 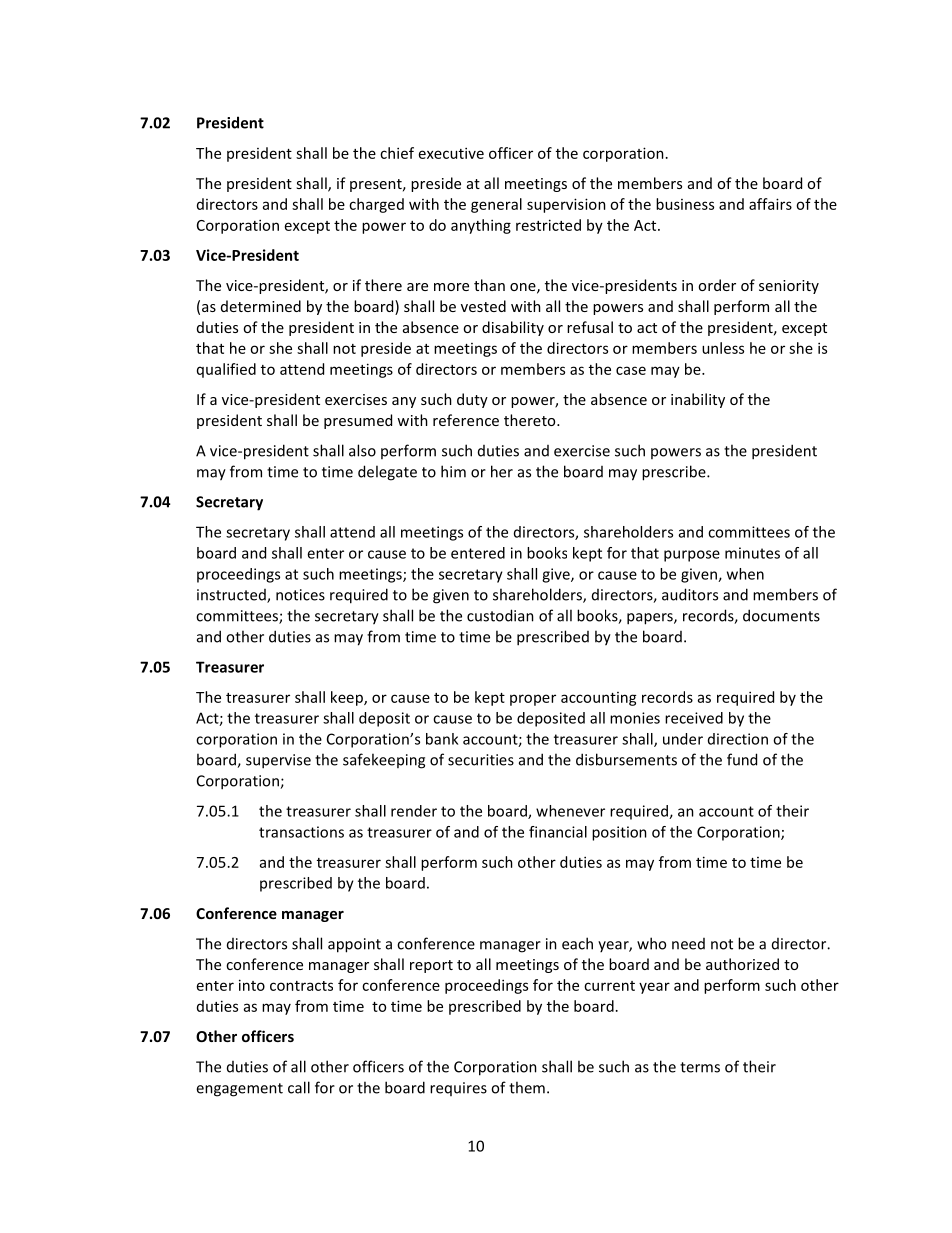 What do you see at coordinates (453, 471) in the document?
I see `him` at bounding box center [453, 471].
